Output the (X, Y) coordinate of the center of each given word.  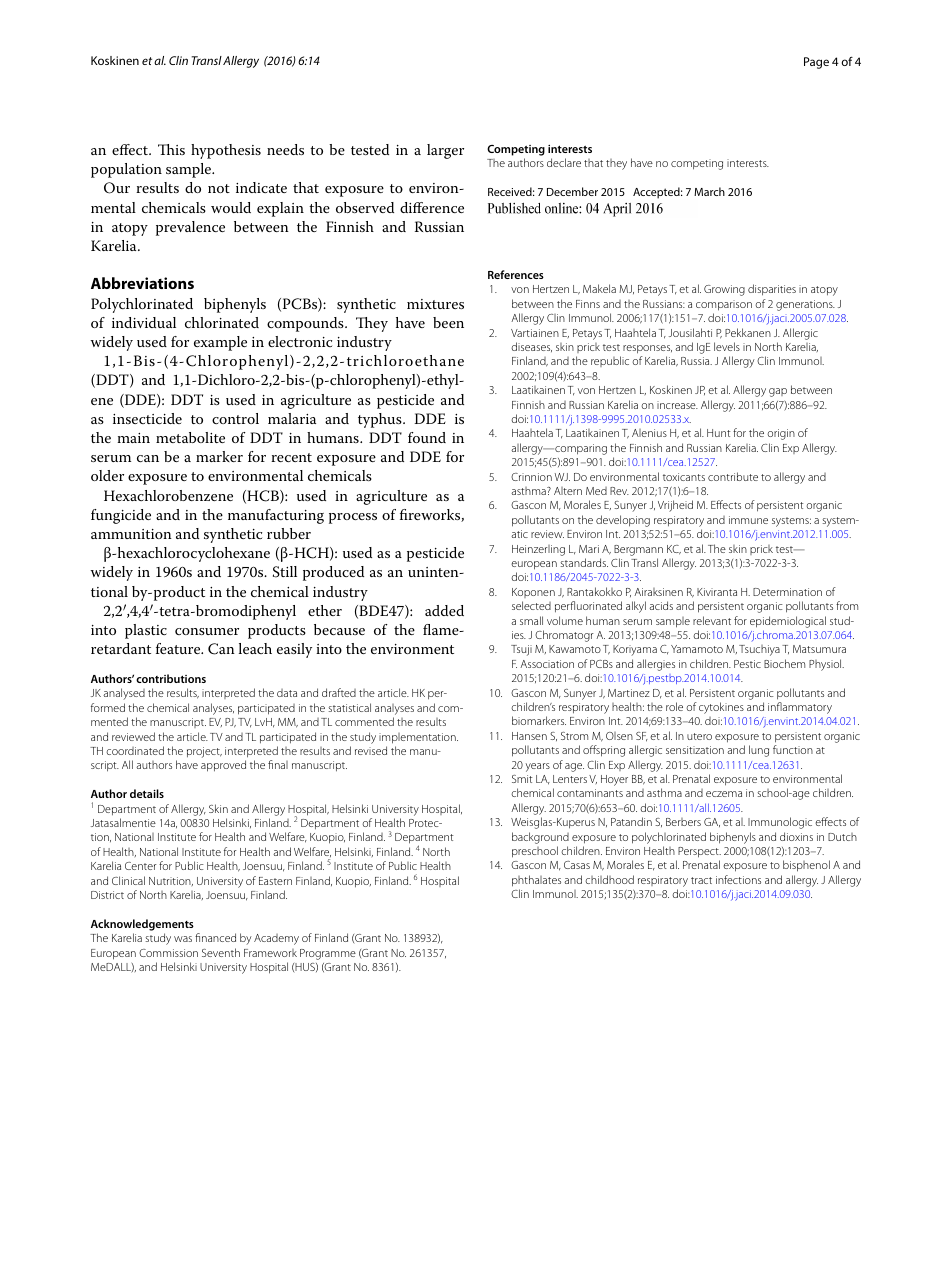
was (183, 939)
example (220, 343)
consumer (207, 631)
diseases (531, 347)
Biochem (784, 663)
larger (445, 151)
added (444, 610)
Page (816, 63)
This (171, 149)
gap (778, 392)
